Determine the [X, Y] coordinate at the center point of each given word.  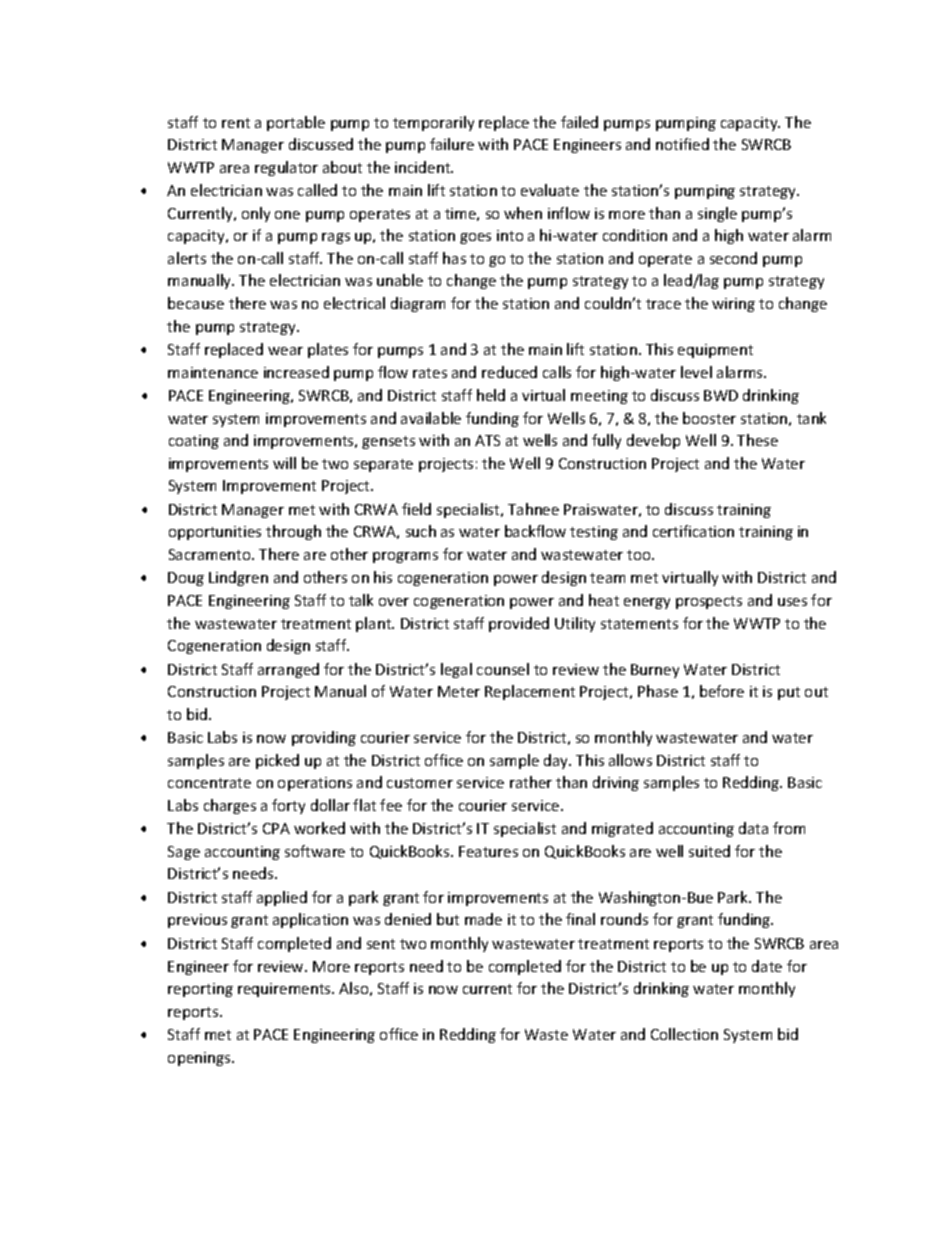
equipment [715, 351]
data [753, 828]
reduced [509, 372]
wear [285, 351]
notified [682, 144]
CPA [276, 828]
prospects [709, 602]
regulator [286, 168]
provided [519, 624]
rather [531, 782]
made [483, 919]
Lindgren [238, 578]
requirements [285, 990]
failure [452, 144]
